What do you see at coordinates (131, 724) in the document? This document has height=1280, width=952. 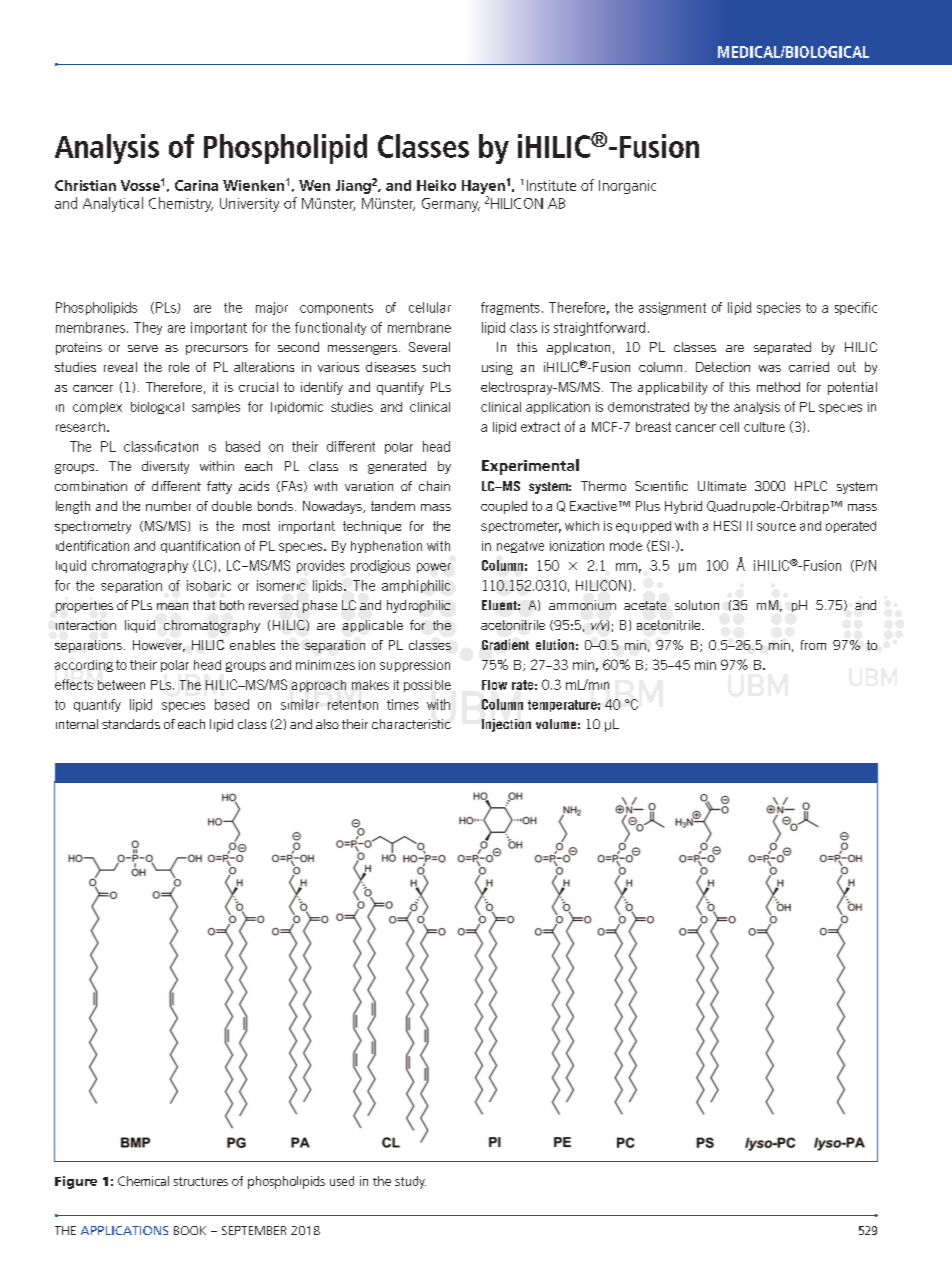 I see `standards` at bounding box center [131, 724].
